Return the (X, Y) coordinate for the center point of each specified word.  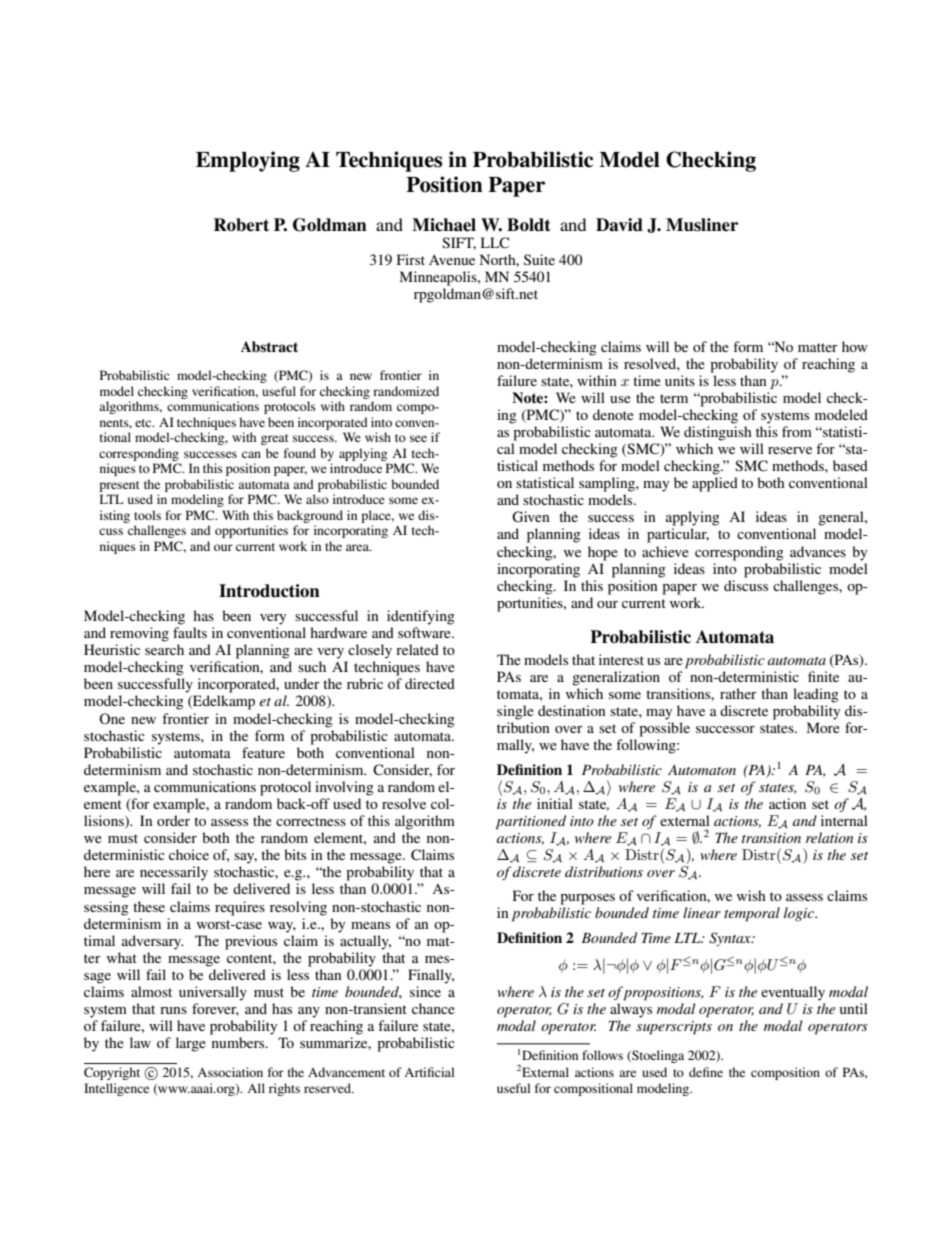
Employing (248, 161)
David (619, 225)
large (191, 1044)
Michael (444, 225)
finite (823, 676)
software (425, 632)
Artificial (429, 1072)
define (706, 1072)
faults (190, 632)
